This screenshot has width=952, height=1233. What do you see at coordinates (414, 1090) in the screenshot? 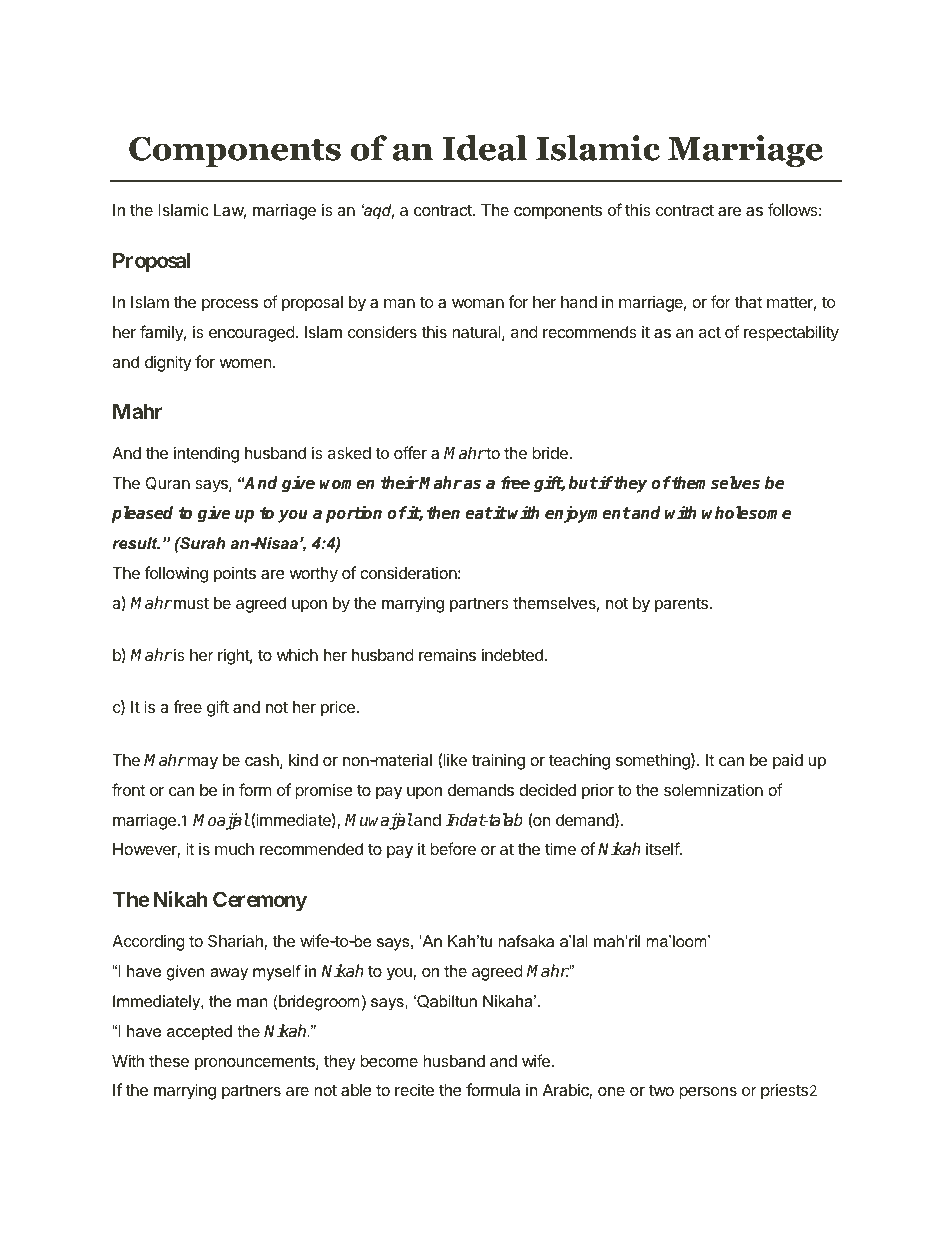
I see `recite` at bounding box center [414, 1090].
